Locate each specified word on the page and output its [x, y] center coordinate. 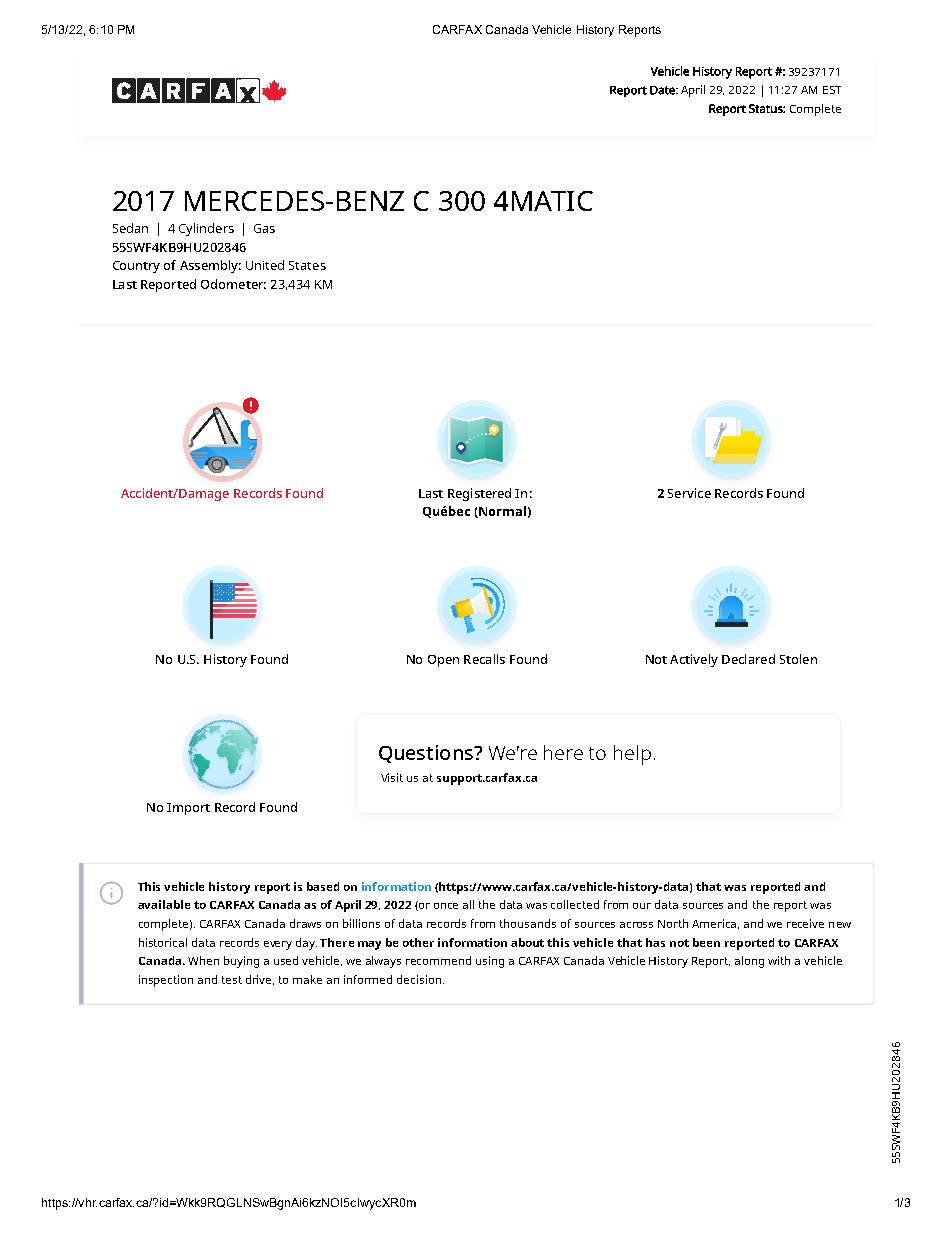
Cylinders [206, 229]
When [203, 960]
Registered [479, 494]
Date [663, 90]
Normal [501, 512]
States [307, 265]
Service [689, 493]
